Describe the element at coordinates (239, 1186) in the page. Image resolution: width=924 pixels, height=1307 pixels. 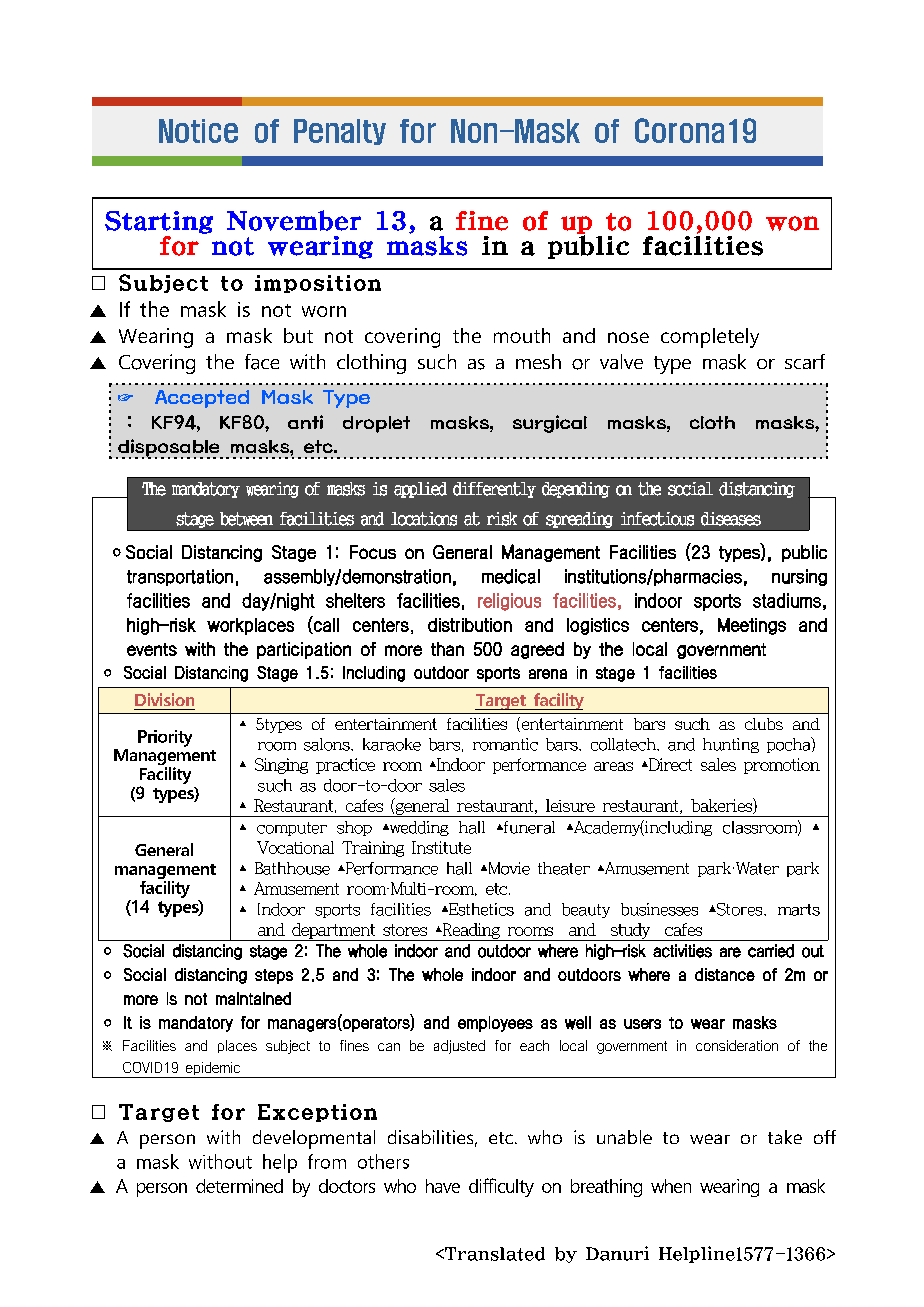
I see `determined` at that location.
